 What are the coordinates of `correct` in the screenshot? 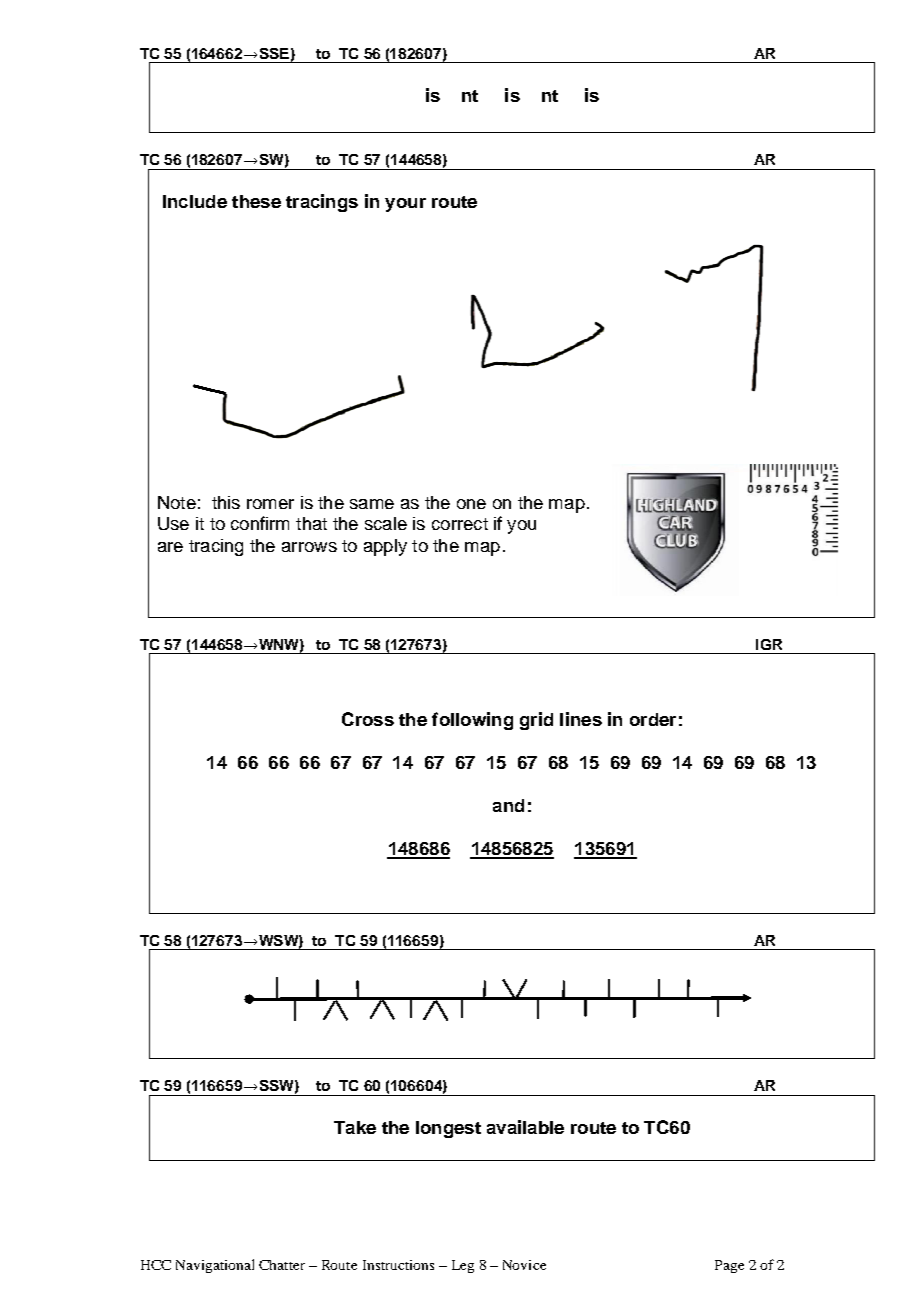 It's located at (460, 524).
